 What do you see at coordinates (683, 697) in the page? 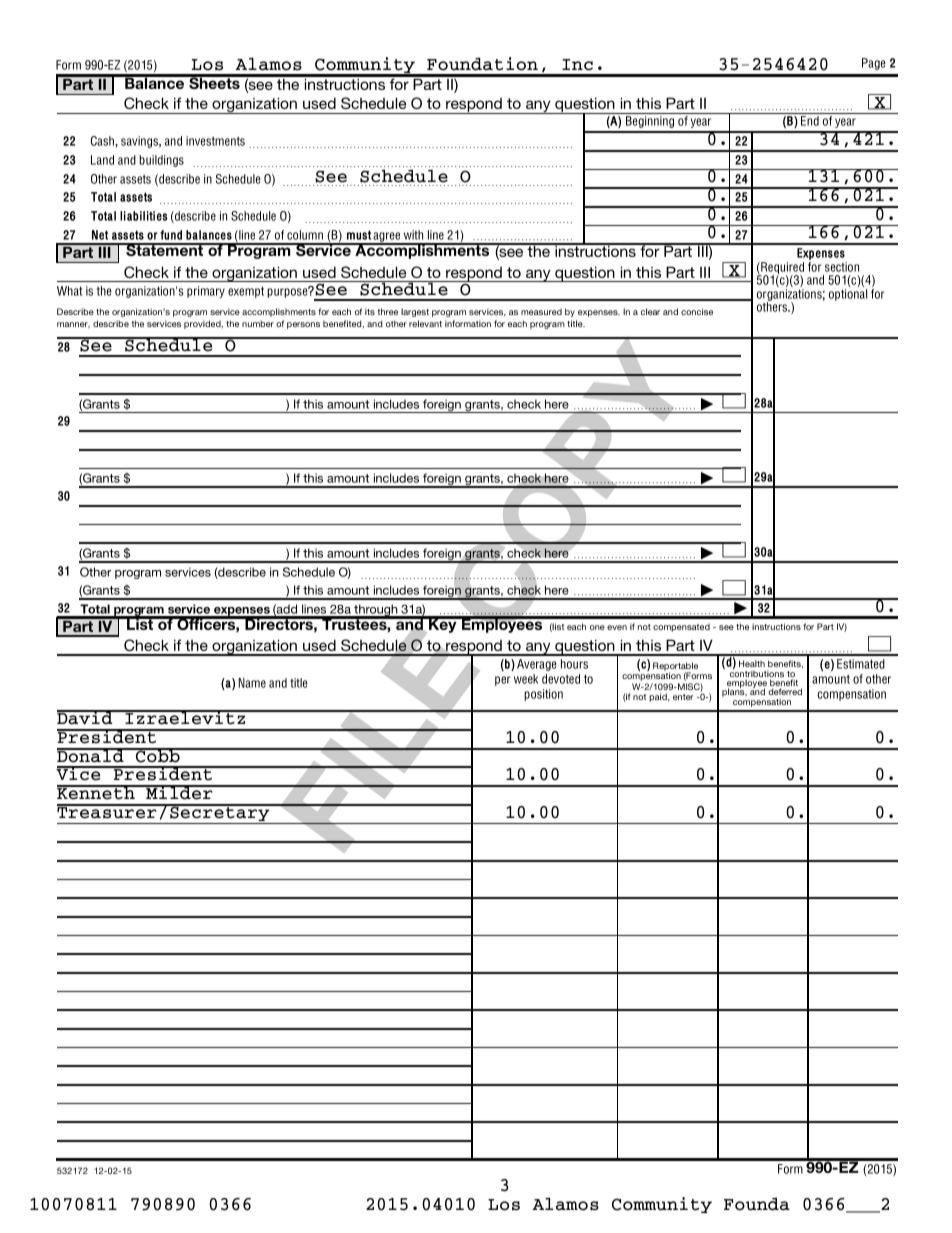
I see `enter` at bounding box center [683, 697].
